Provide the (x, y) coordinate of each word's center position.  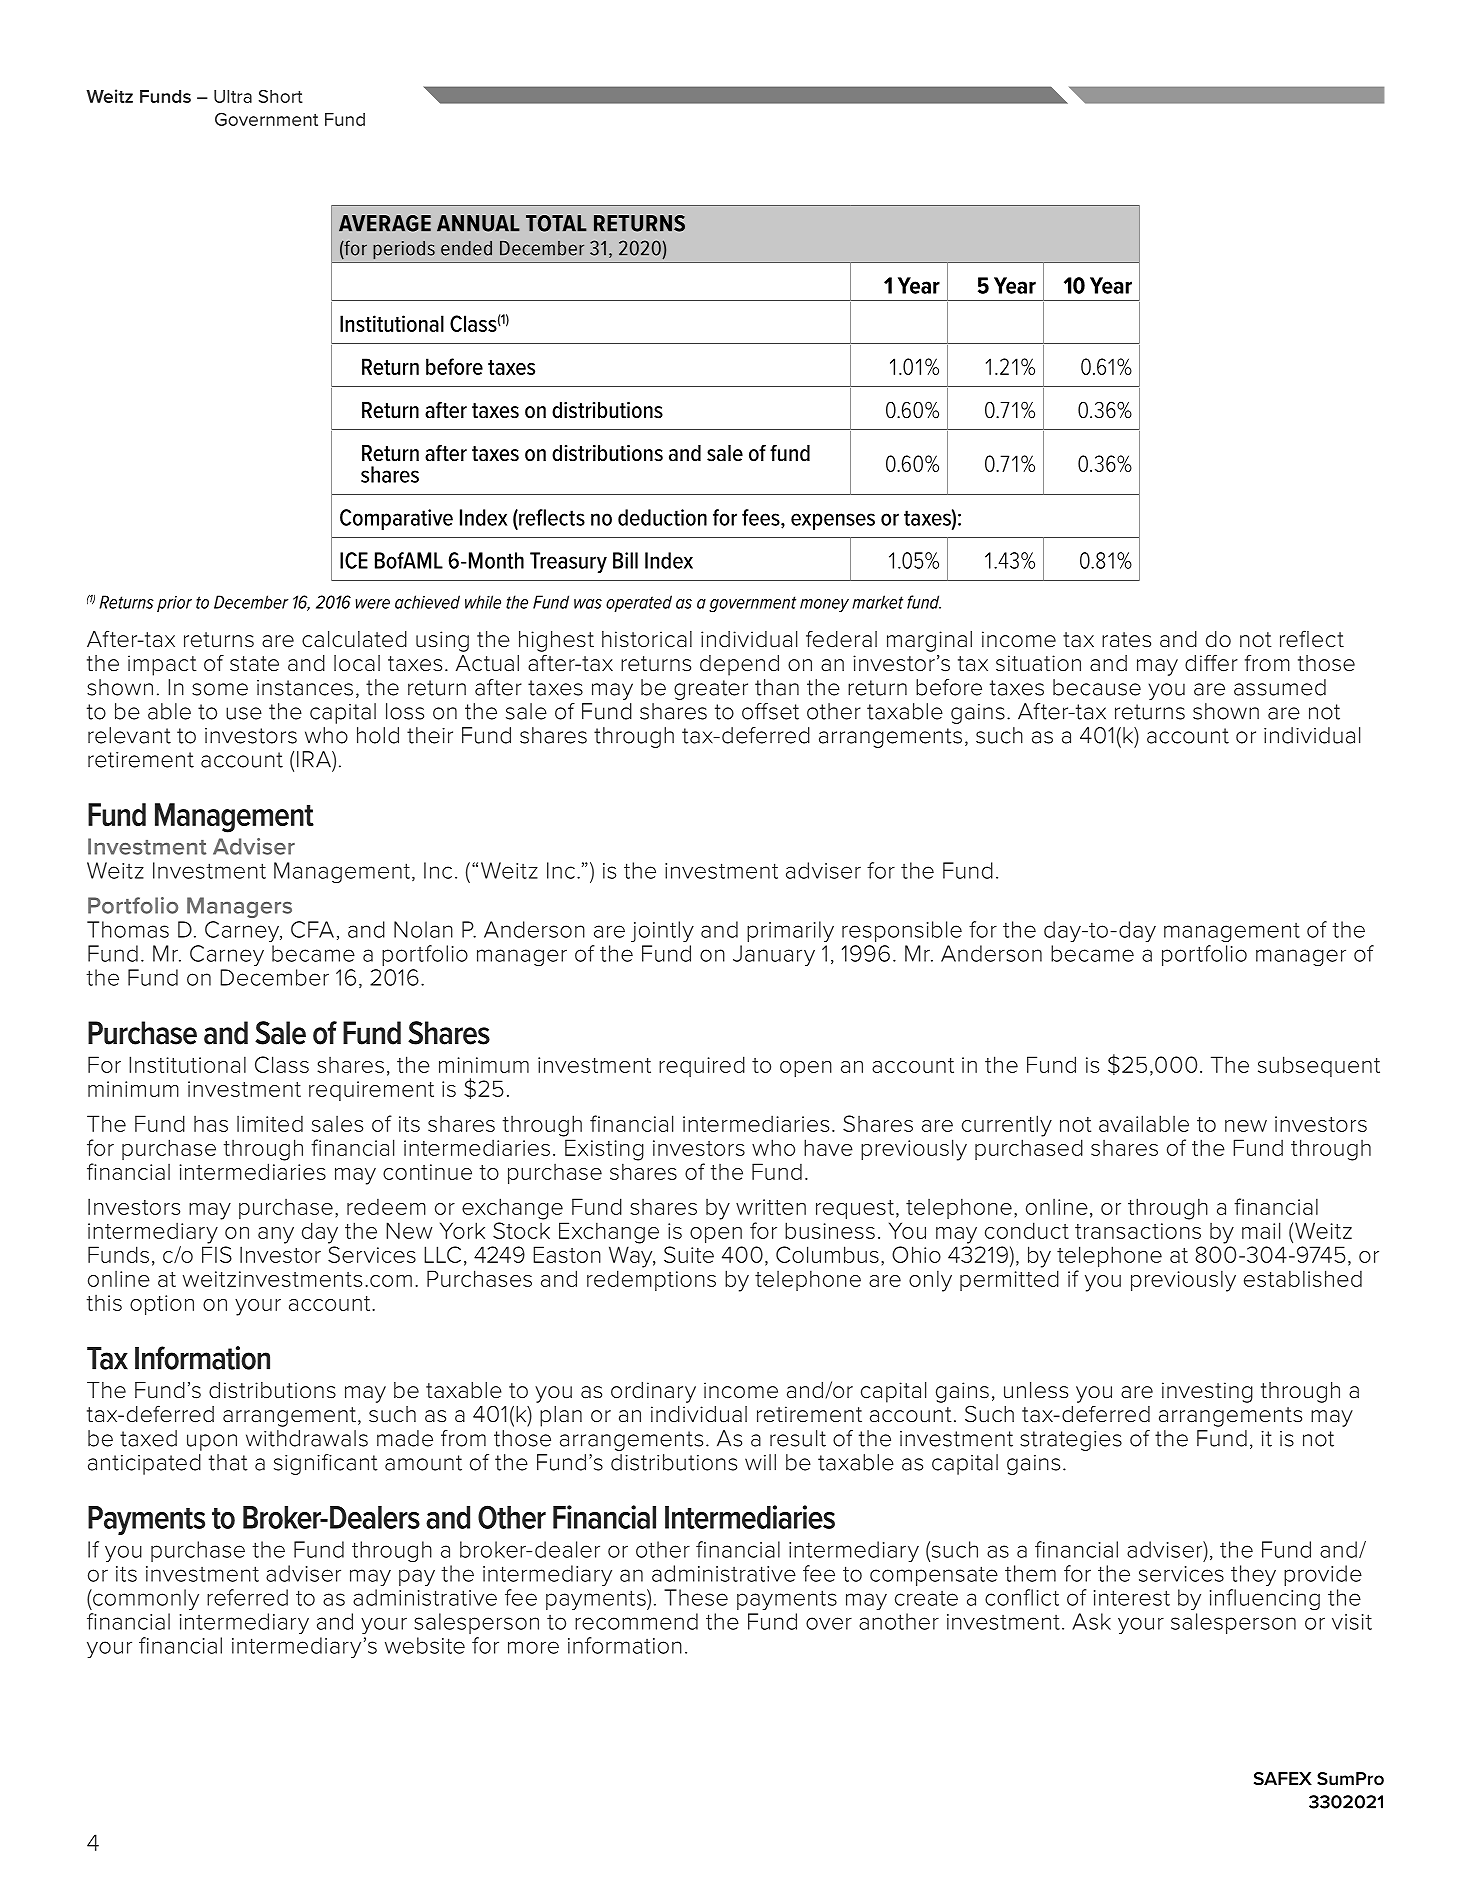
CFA (312, 929)
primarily (790, 931)
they (1253, 1575)
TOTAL (556, 223)
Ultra (233, 96)
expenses (833, 521)
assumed (1280, 687)
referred (247, 1597)
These (696, 1597)
